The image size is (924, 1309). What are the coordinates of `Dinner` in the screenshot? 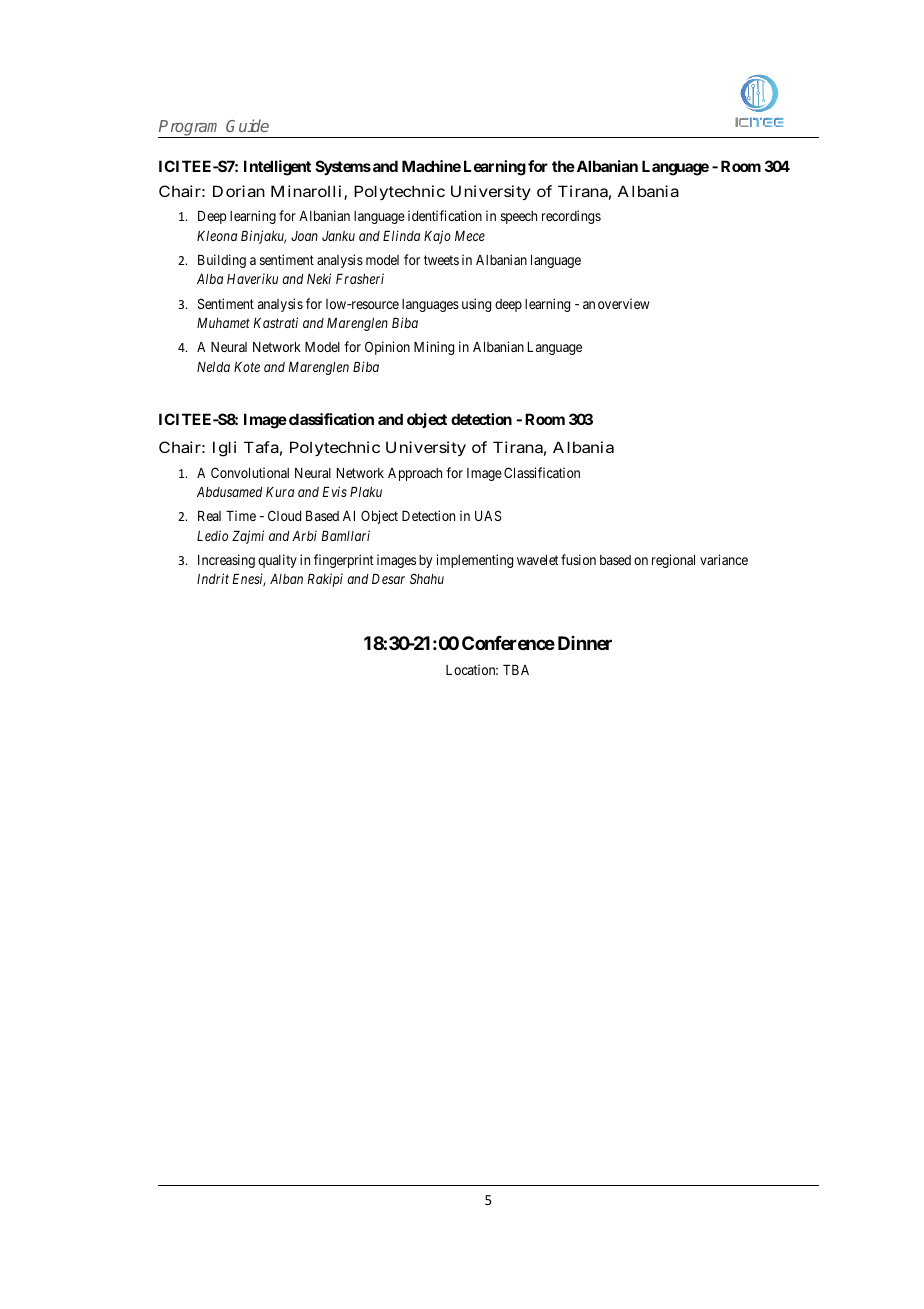 It's located at (585, 643).
